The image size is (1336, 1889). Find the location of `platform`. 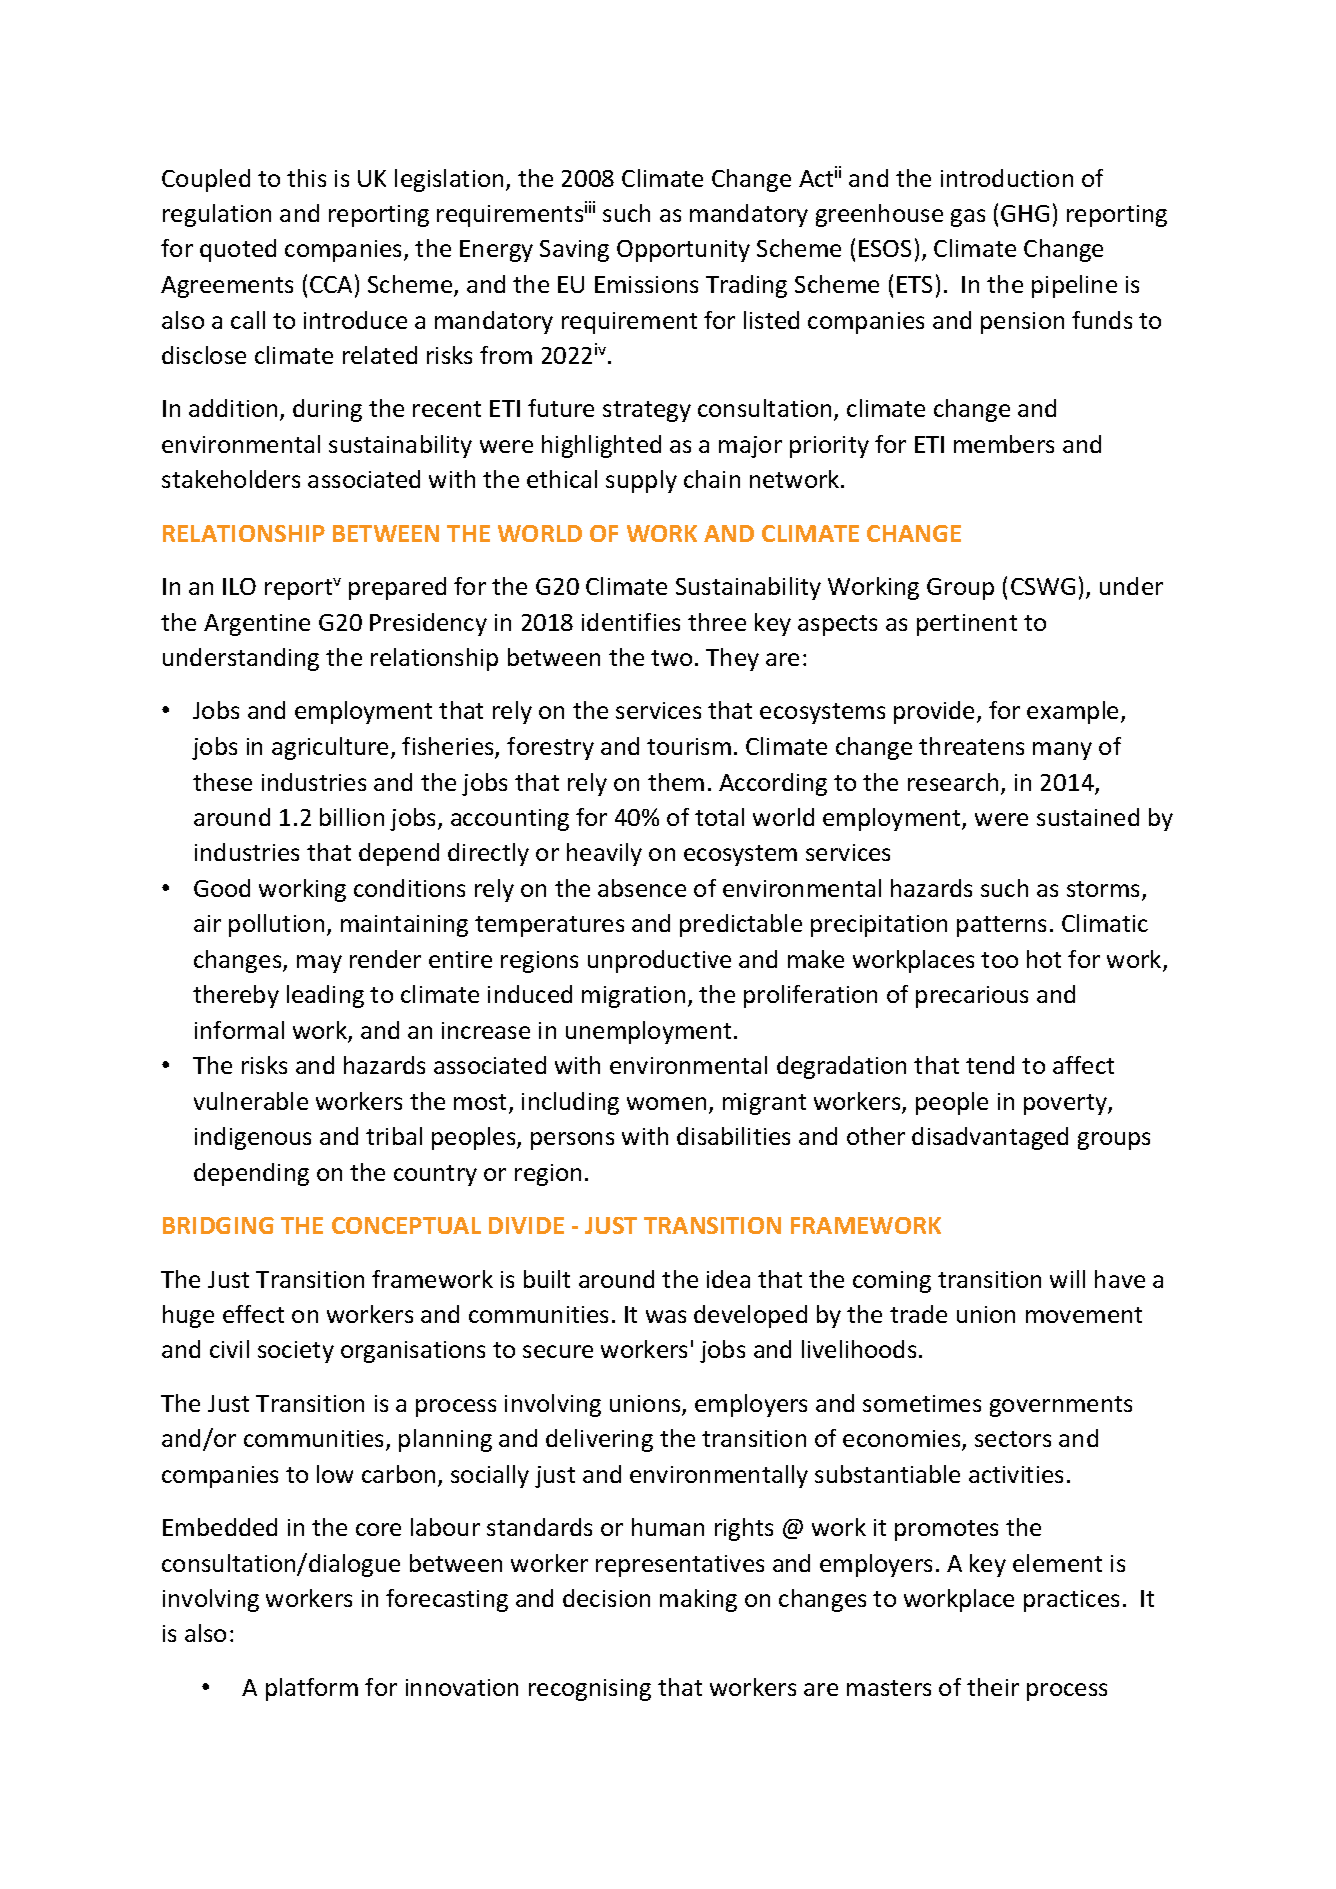

platform is located at coordinates (312, 1689).
